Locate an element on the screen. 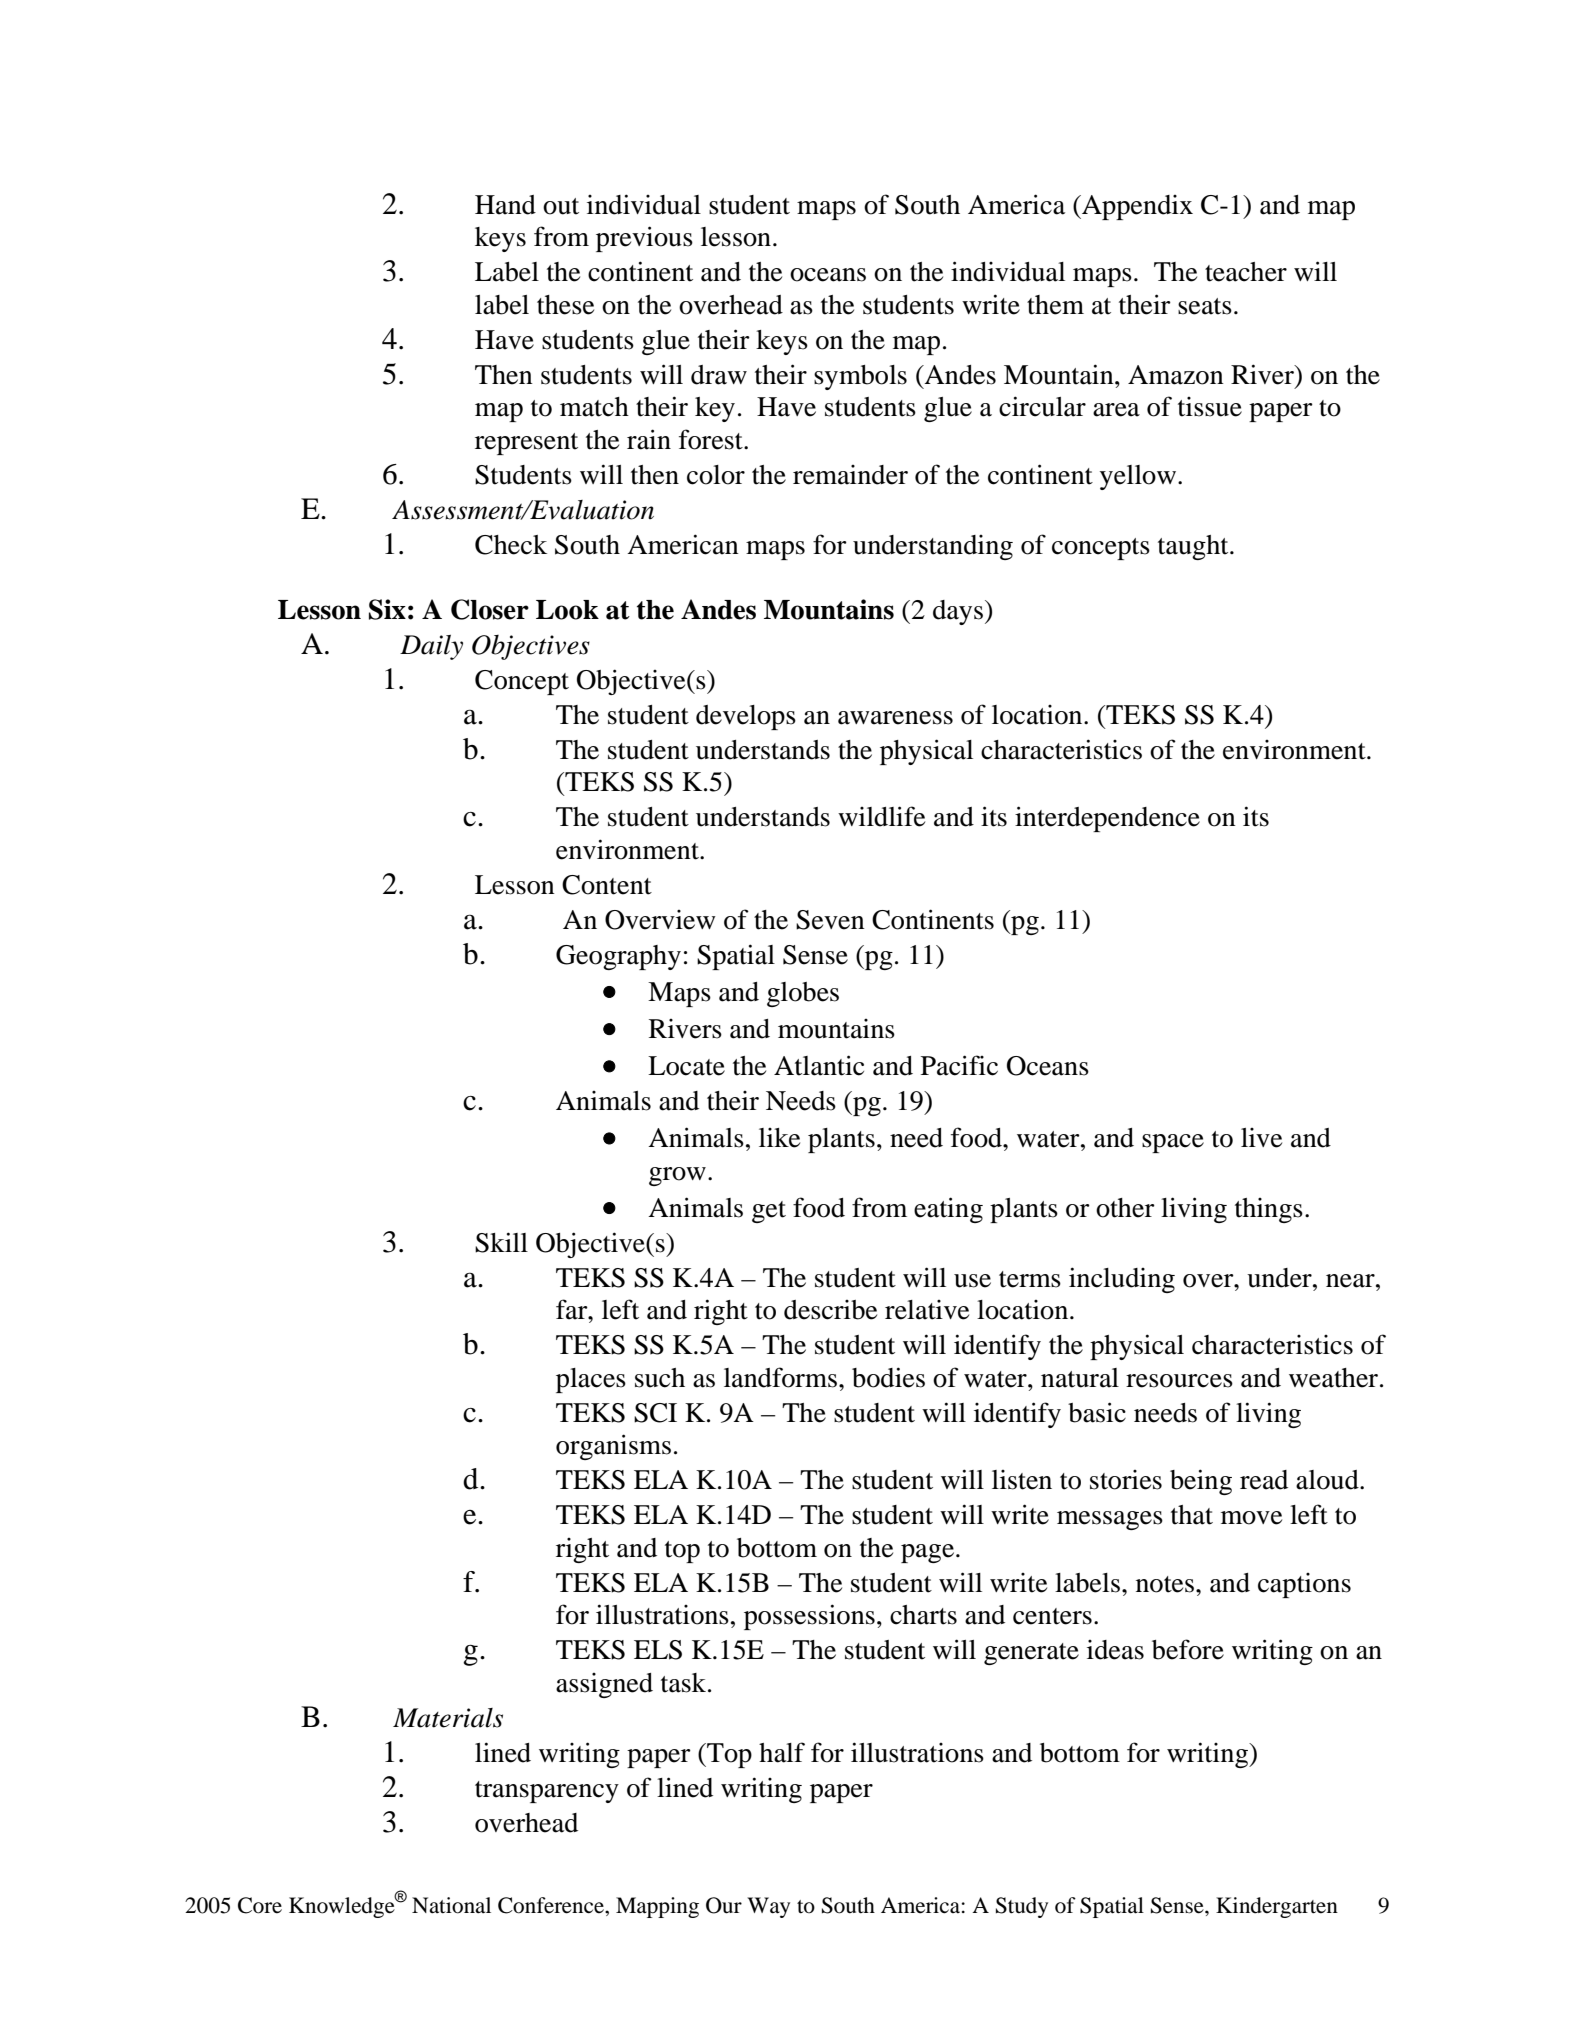 The height and width of the screenshot is (2038, 1575). Hand is located at coordinates (505, 205).
